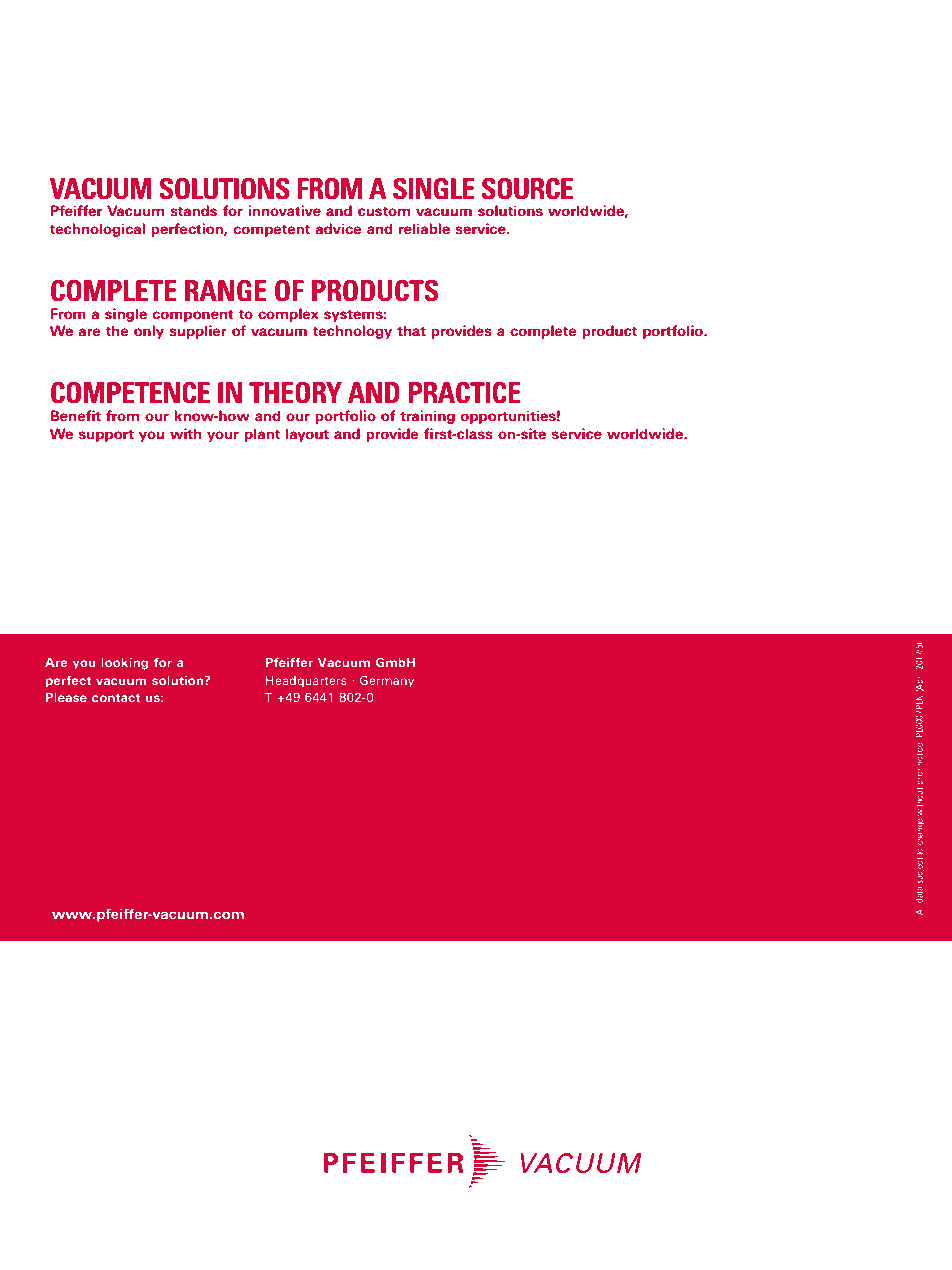  What do you see at coordinates (427, 417) in the image?
I see `training` at bounding box center [427, 417].
